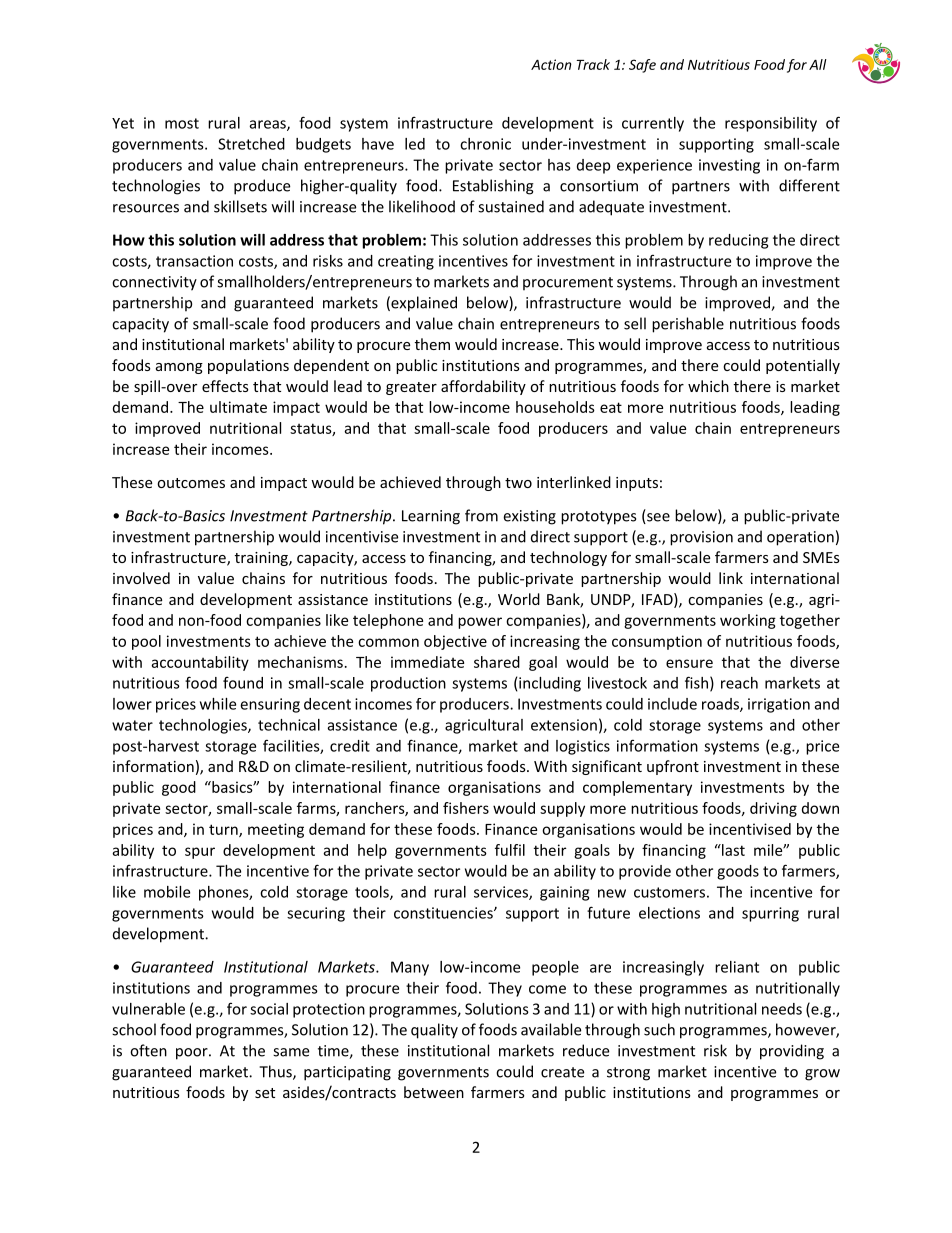  I want to click on driving, so click(773, 809).
